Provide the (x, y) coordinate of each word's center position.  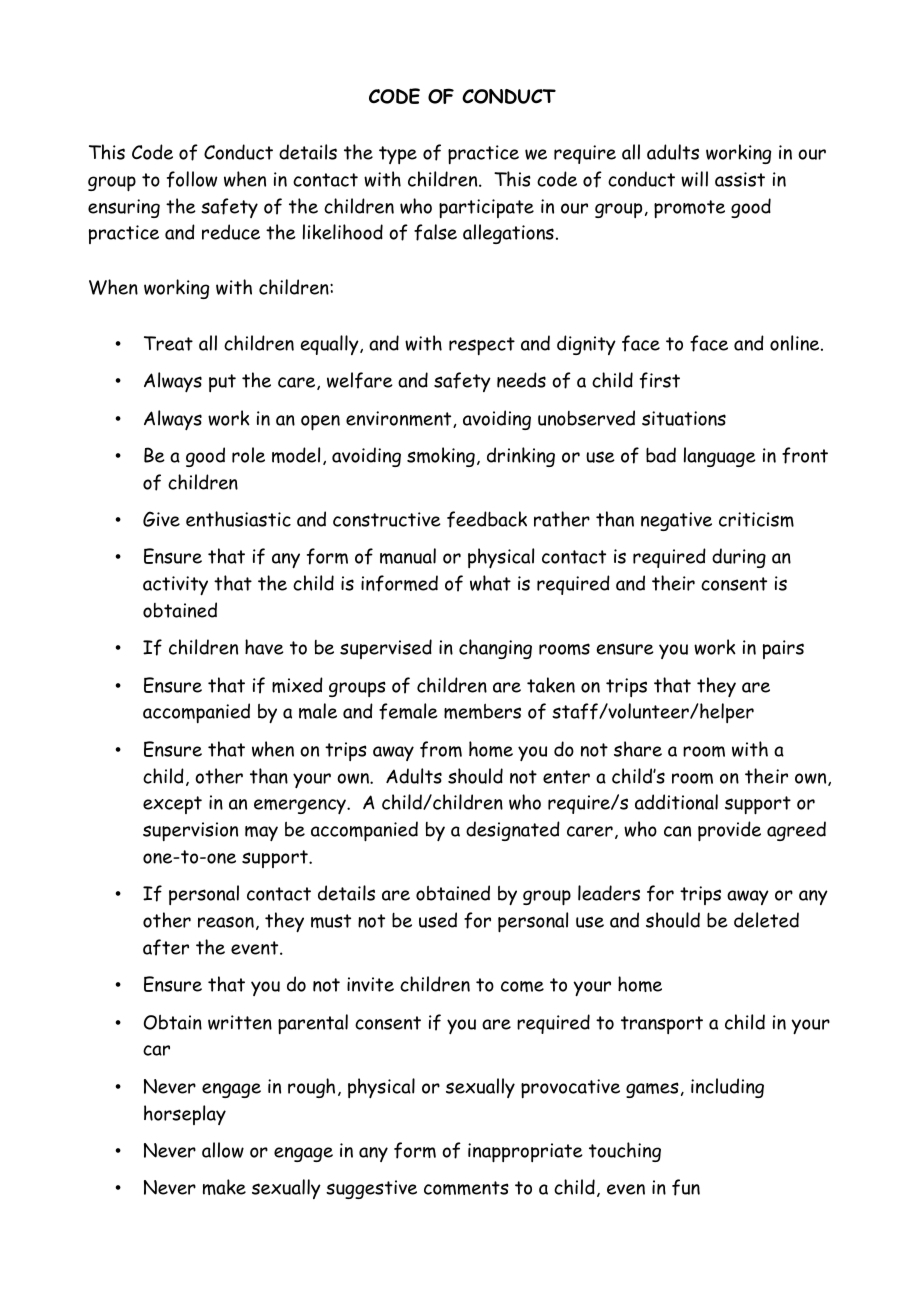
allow (223, 1150)
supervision (190, 831)
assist (740, 179)
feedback (487, 519)
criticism (756, 519)
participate (486, 208)
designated (513, 831)
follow (192, 179)
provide (729, 831)
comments (466, 1188)
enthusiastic (238, 519)
